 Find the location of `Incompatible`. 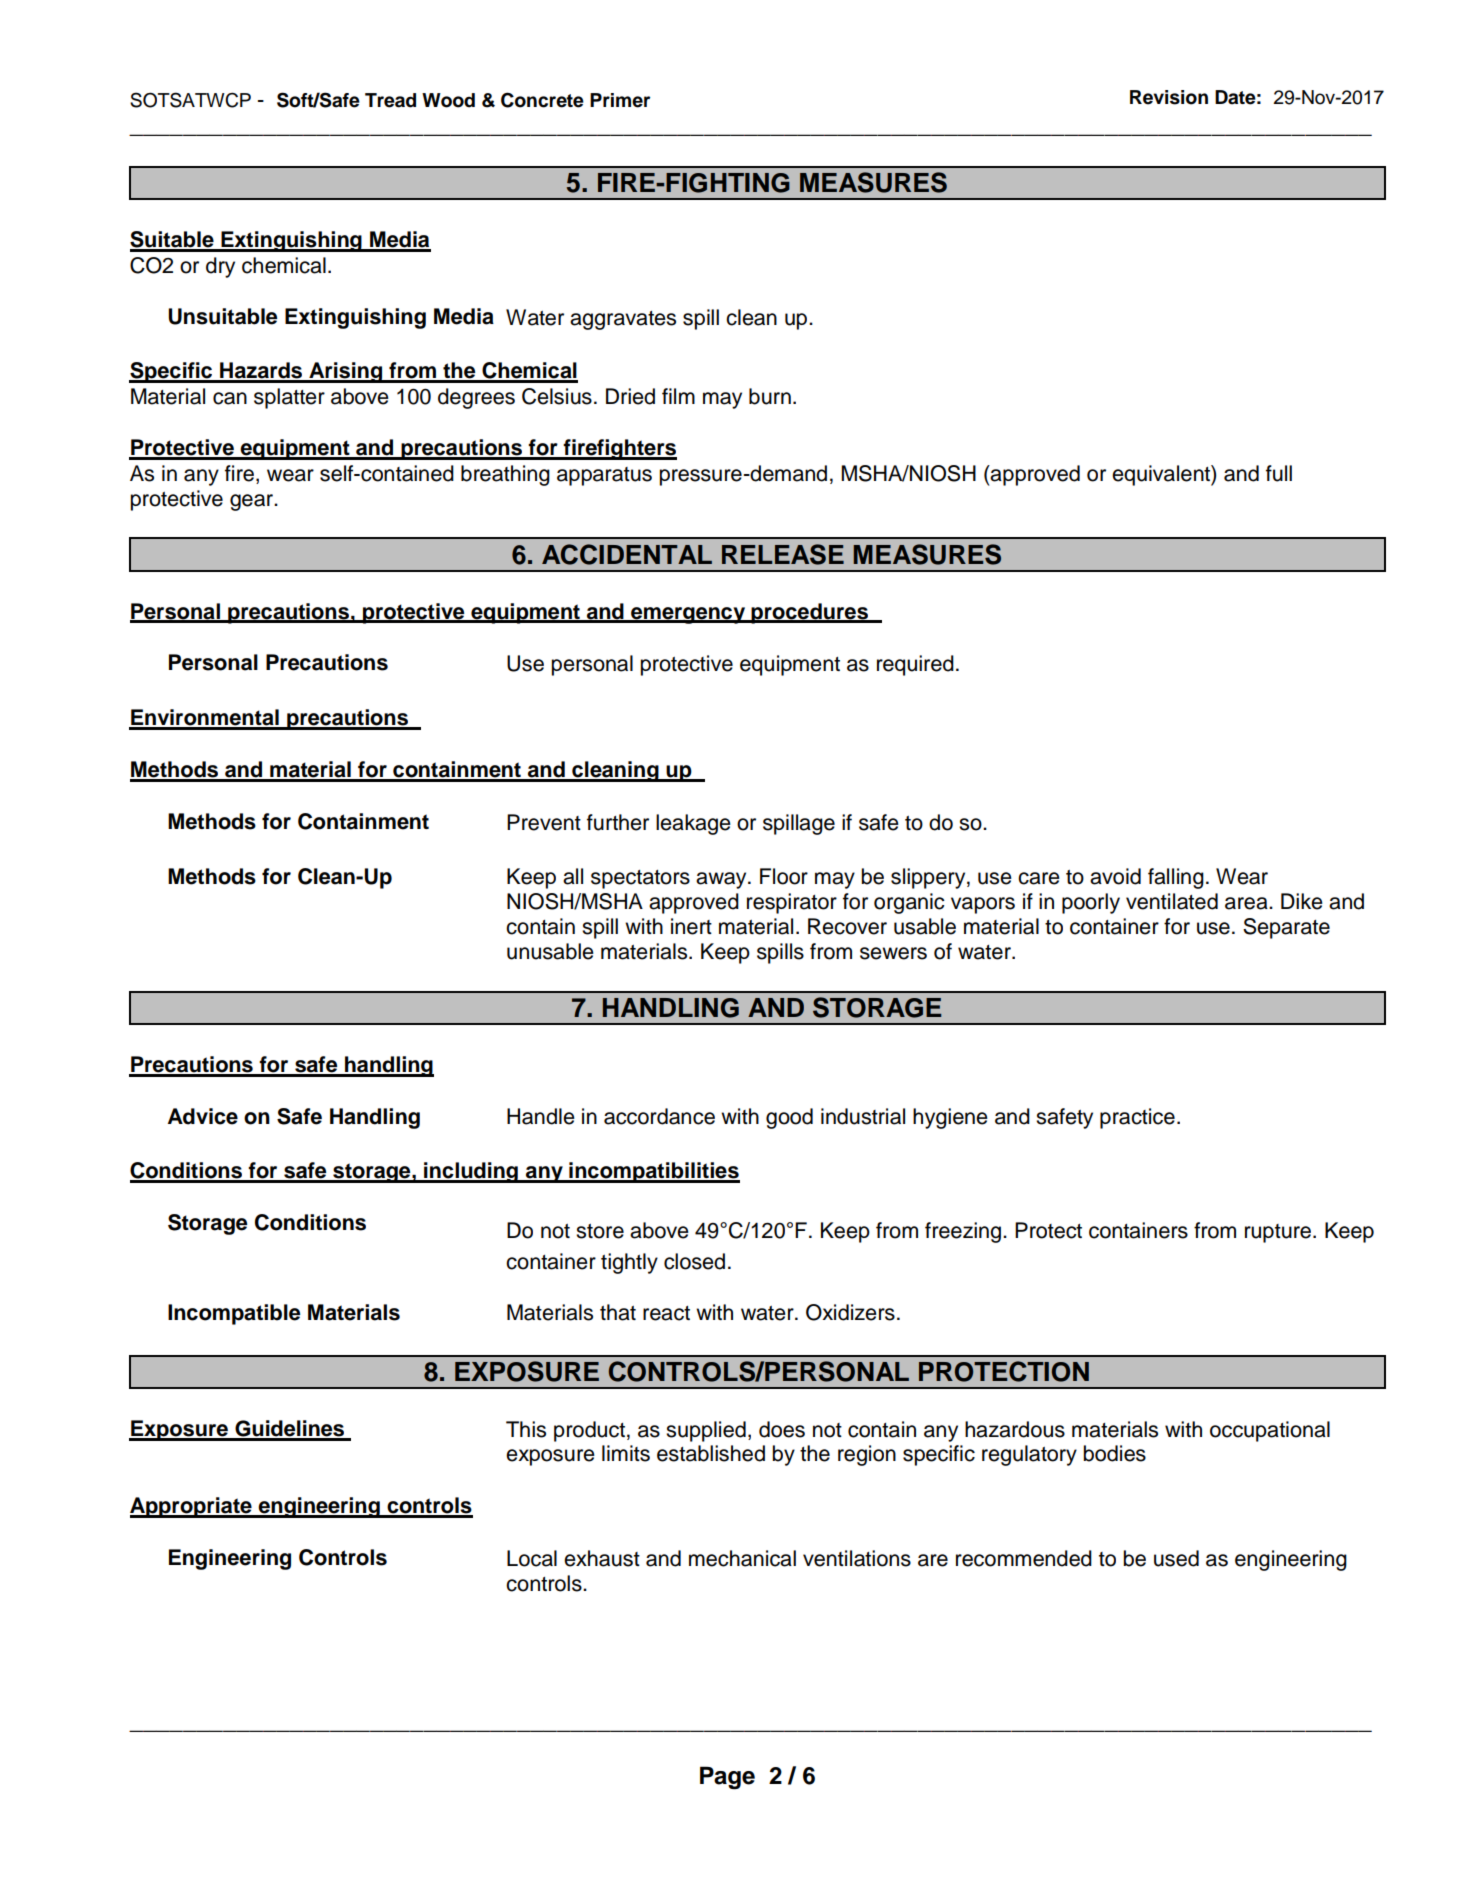

Incompatible is located at coordinates (234, 1314).
